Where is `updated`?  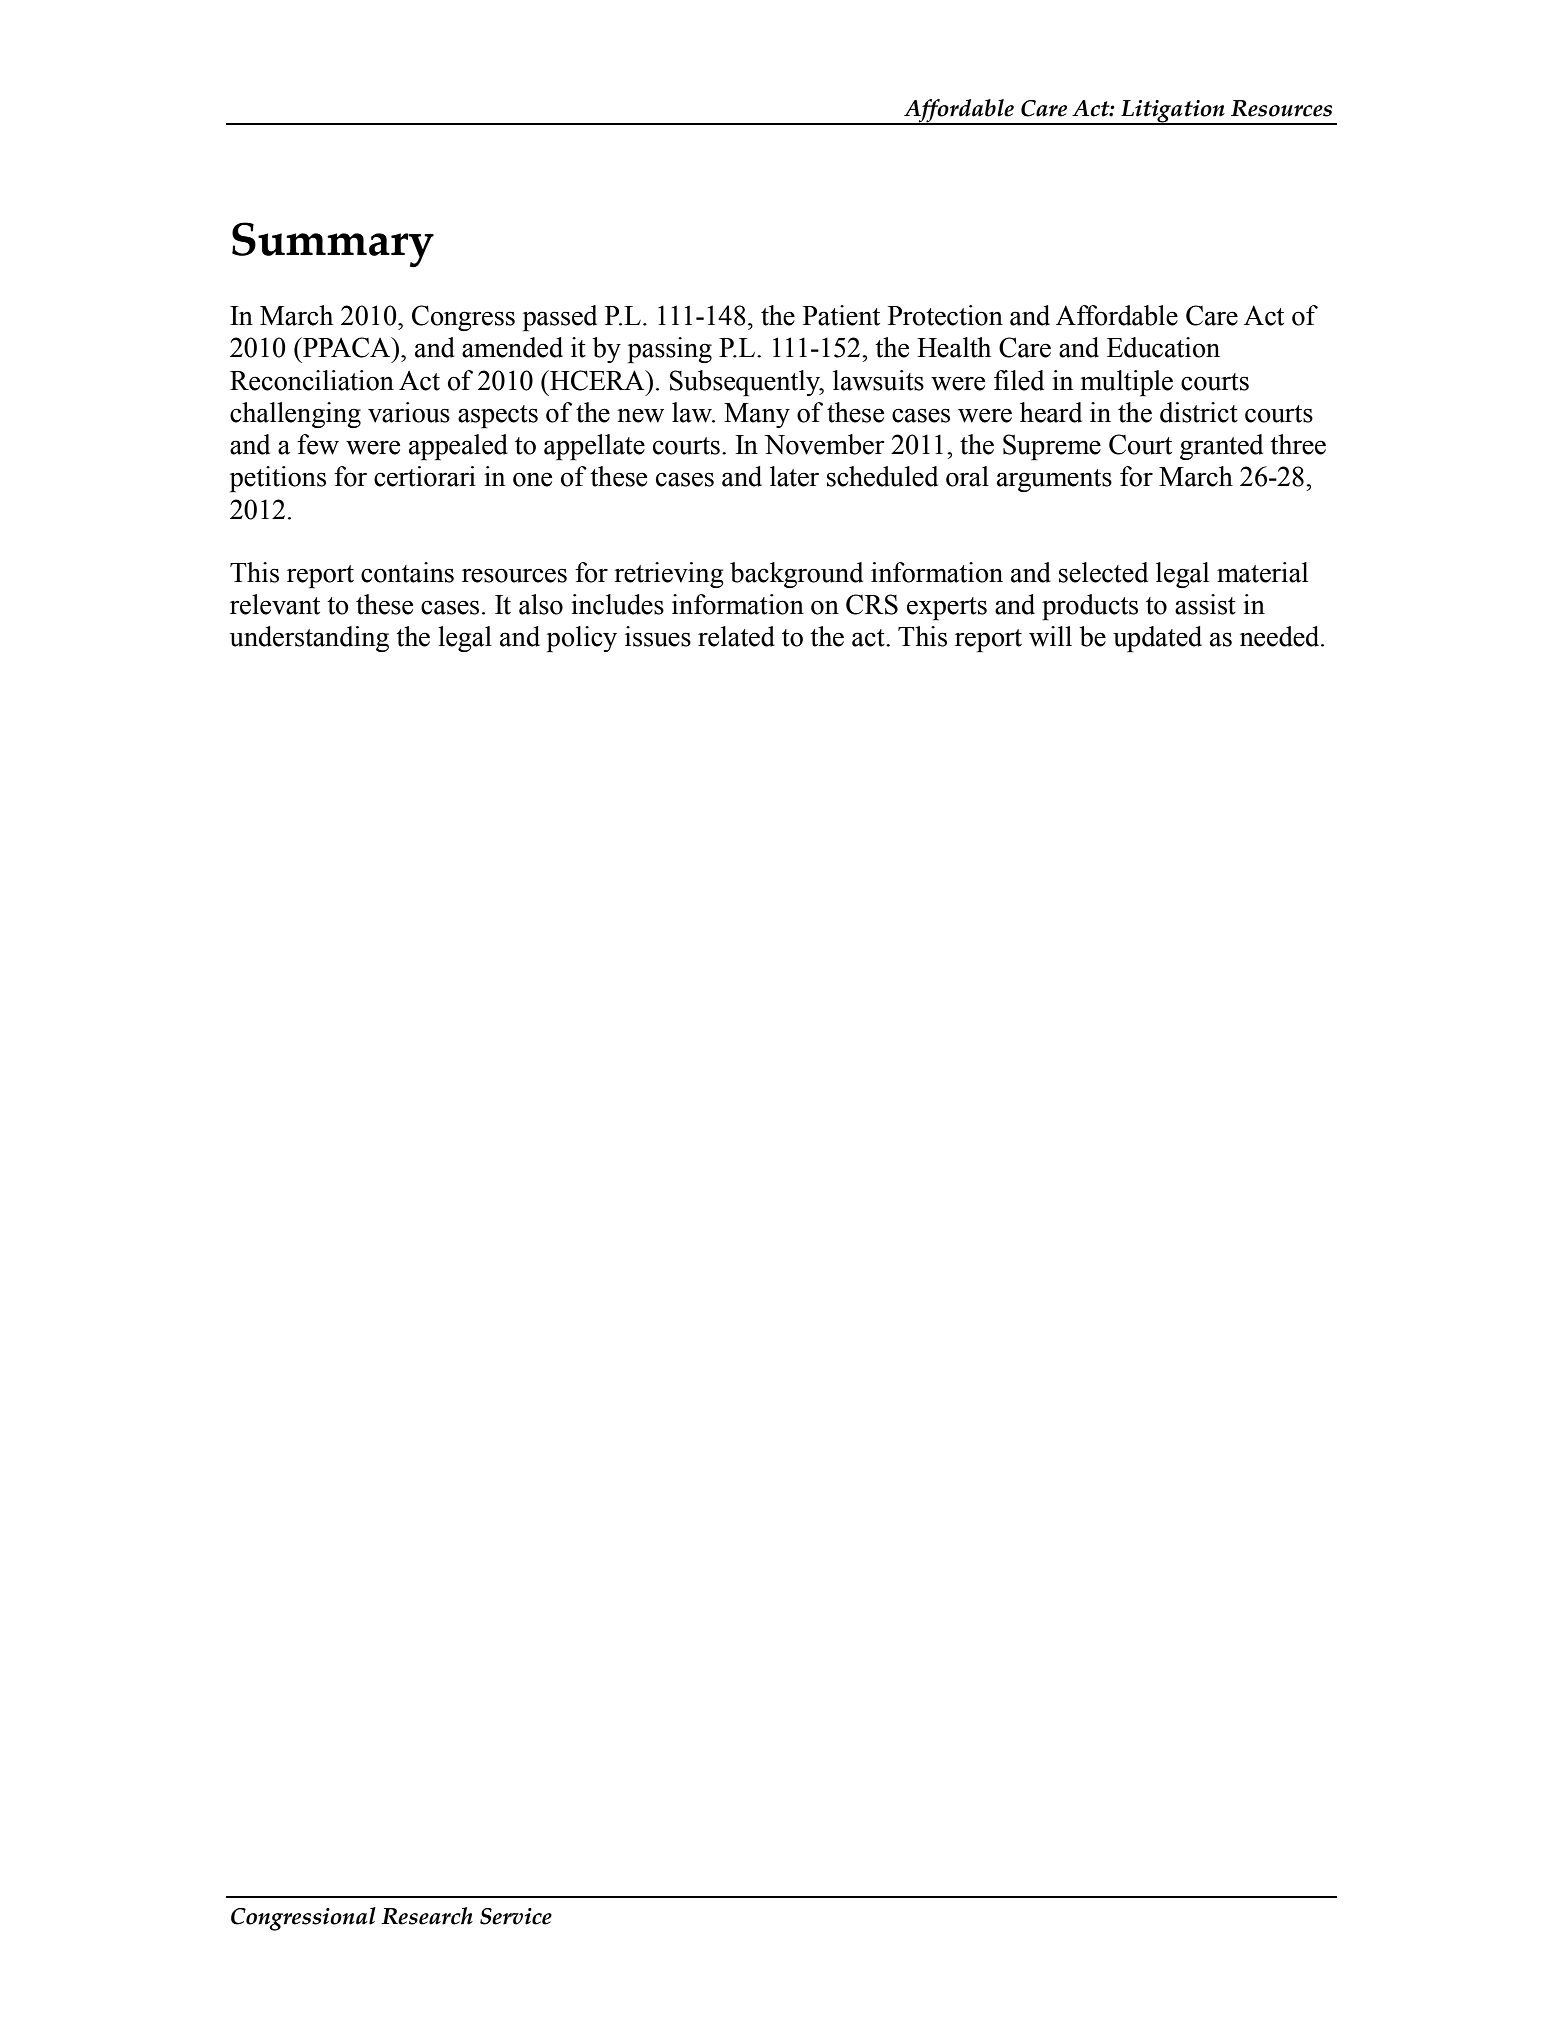
updated is located at coordinates (1157, 639).
